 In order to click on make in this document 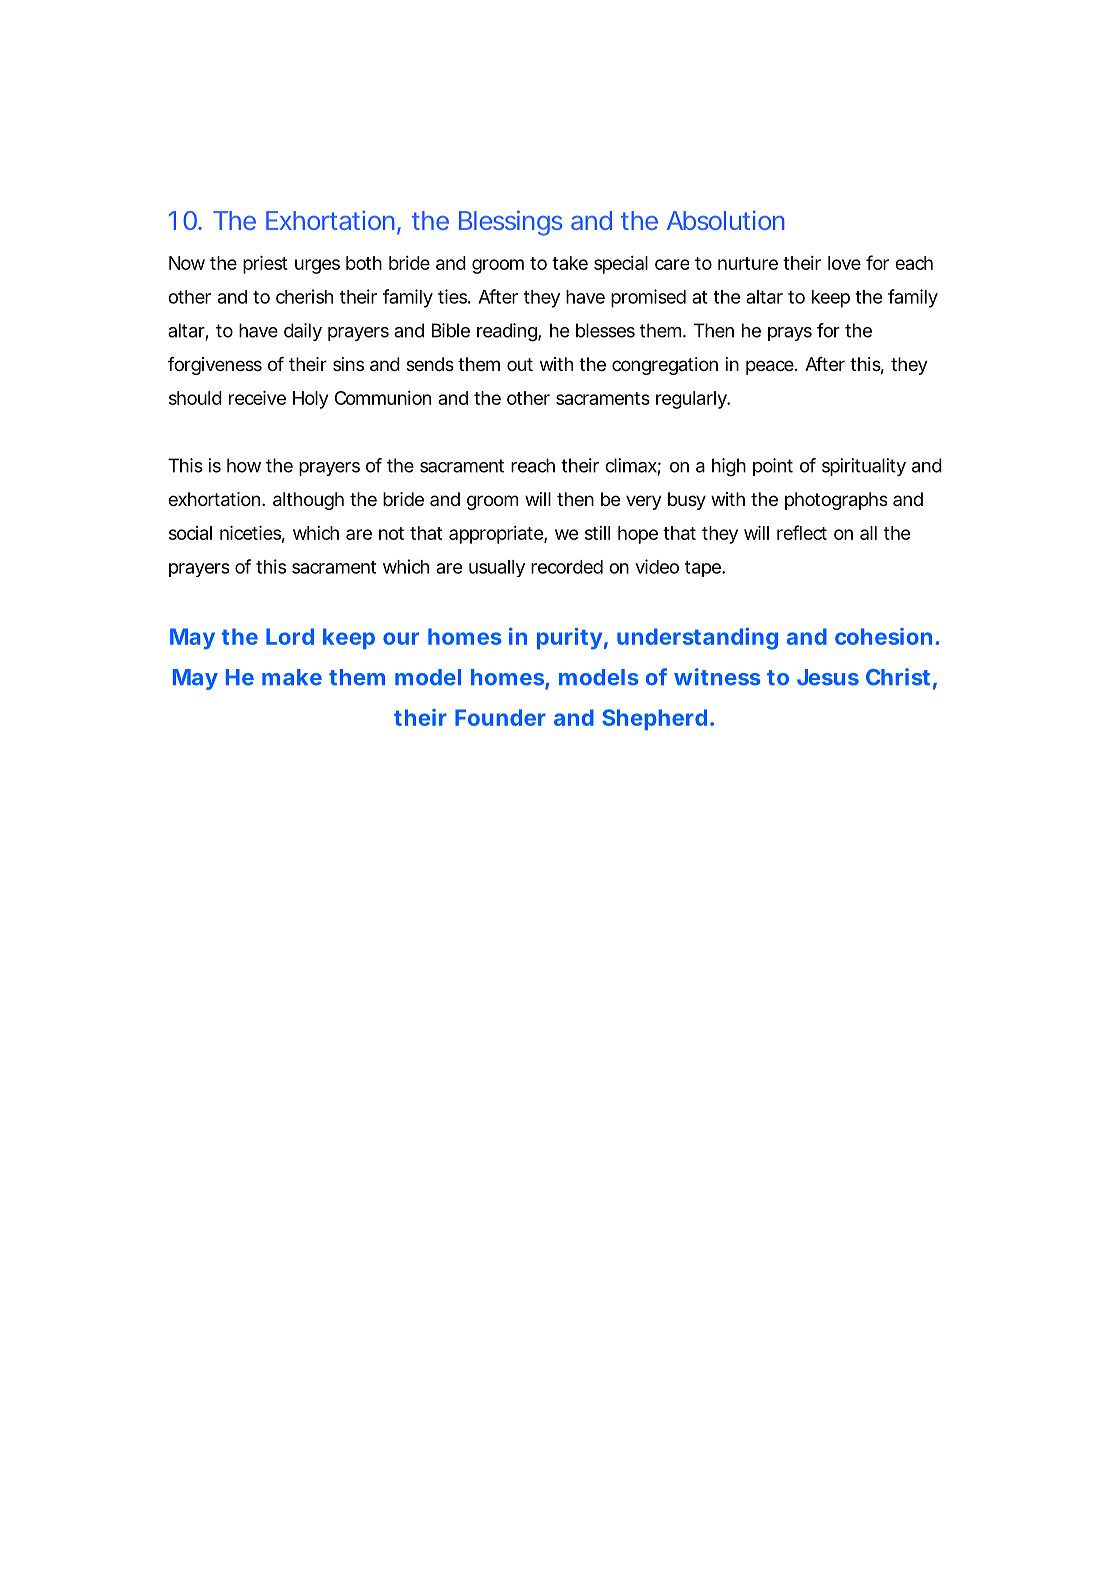, I will do `click(292, 677)`.
